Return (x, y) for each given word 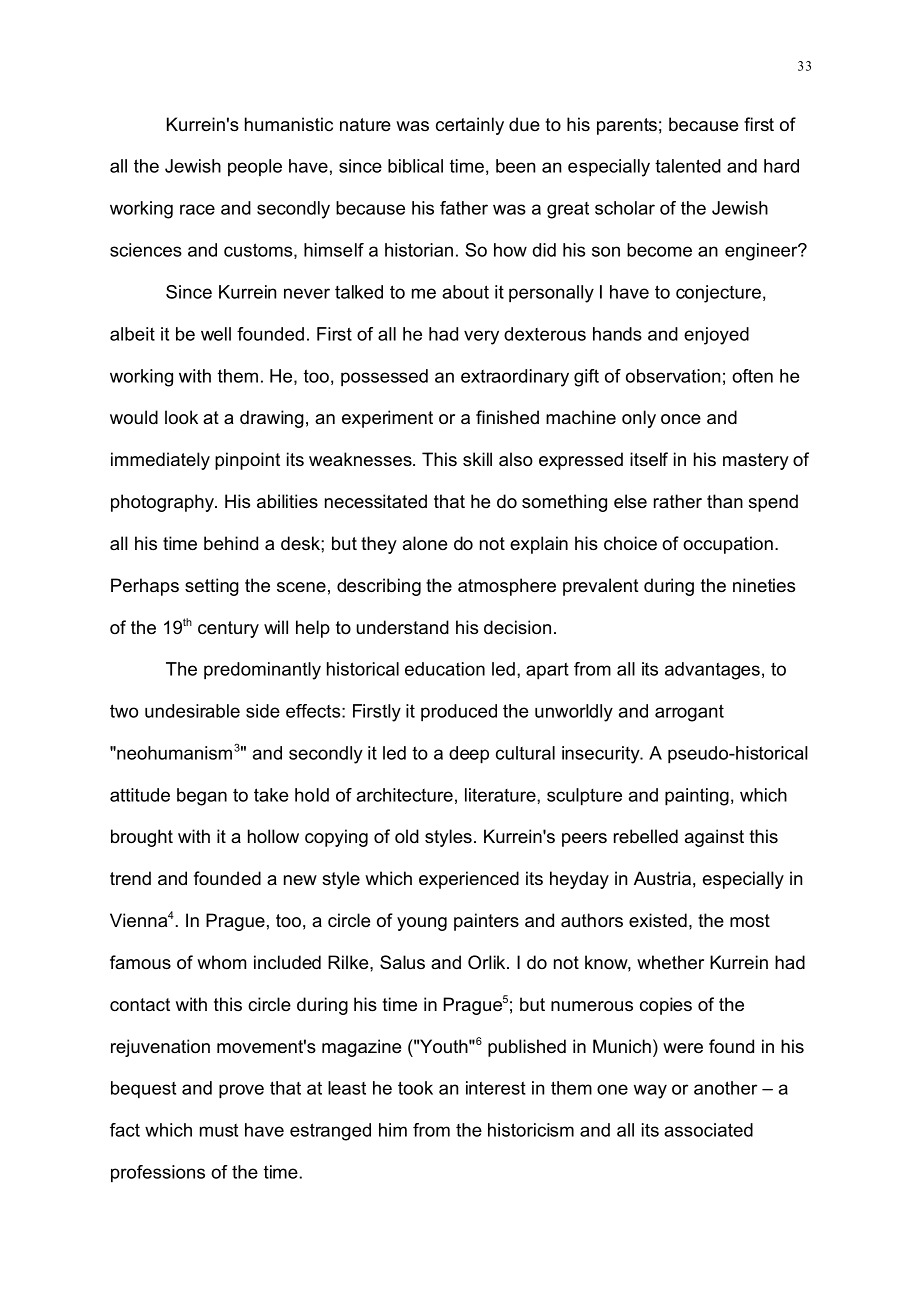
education (445, 669)
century (228, 629)
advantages (712, 671)
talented (688, 166)
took (415, 1088)
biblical (415, 166)
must (219, 1130)
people (255, 167)
